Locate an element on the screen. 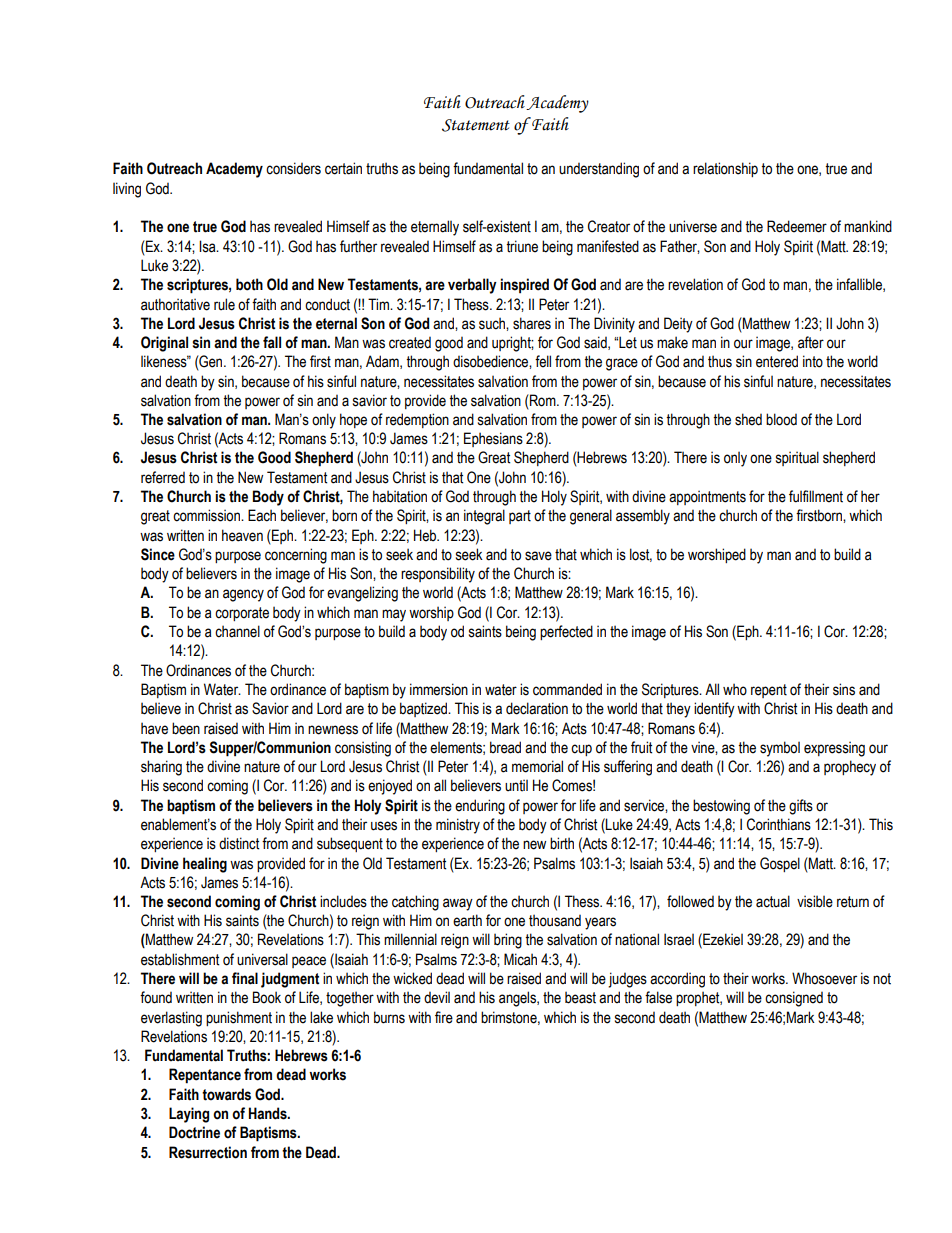  healing is located at coordinates (205, 865).
